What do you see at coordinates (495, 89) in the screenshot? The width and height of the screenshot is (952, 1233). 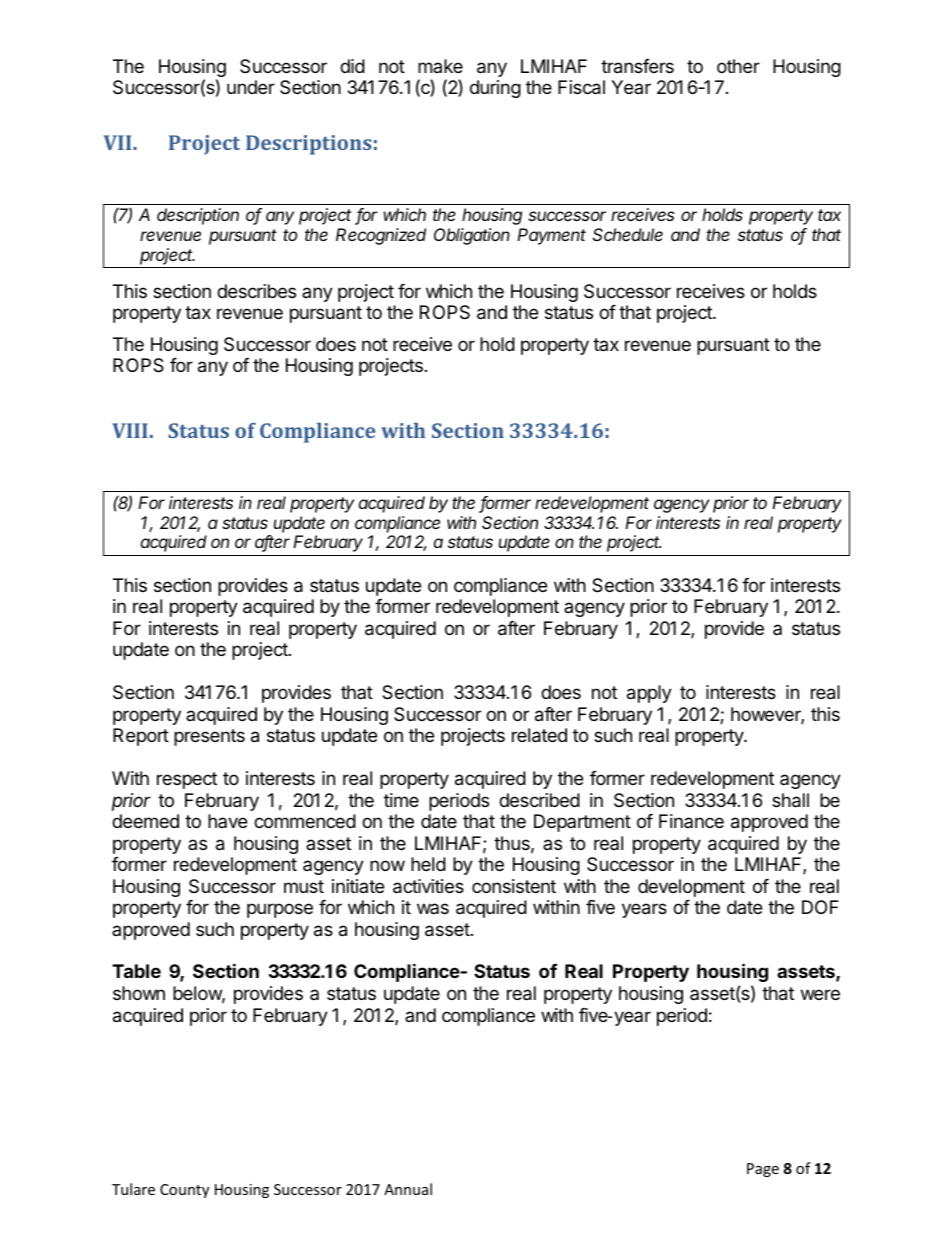 I see `during` at bounding box center [495, 89].
